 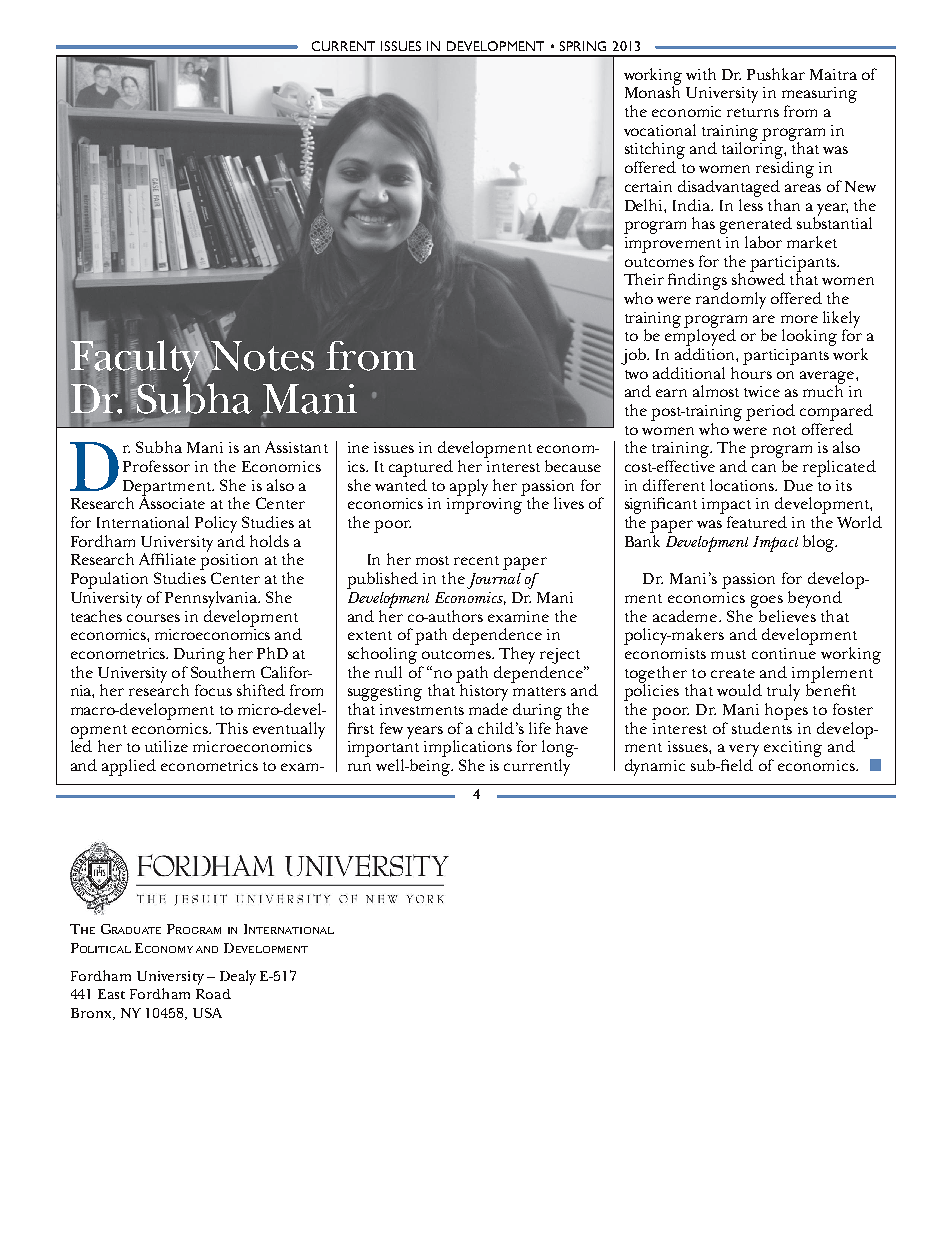 What do you see at coordinates (172, 502) in the screenshot?
I see `Associate` at bounding box center [172, 502].
